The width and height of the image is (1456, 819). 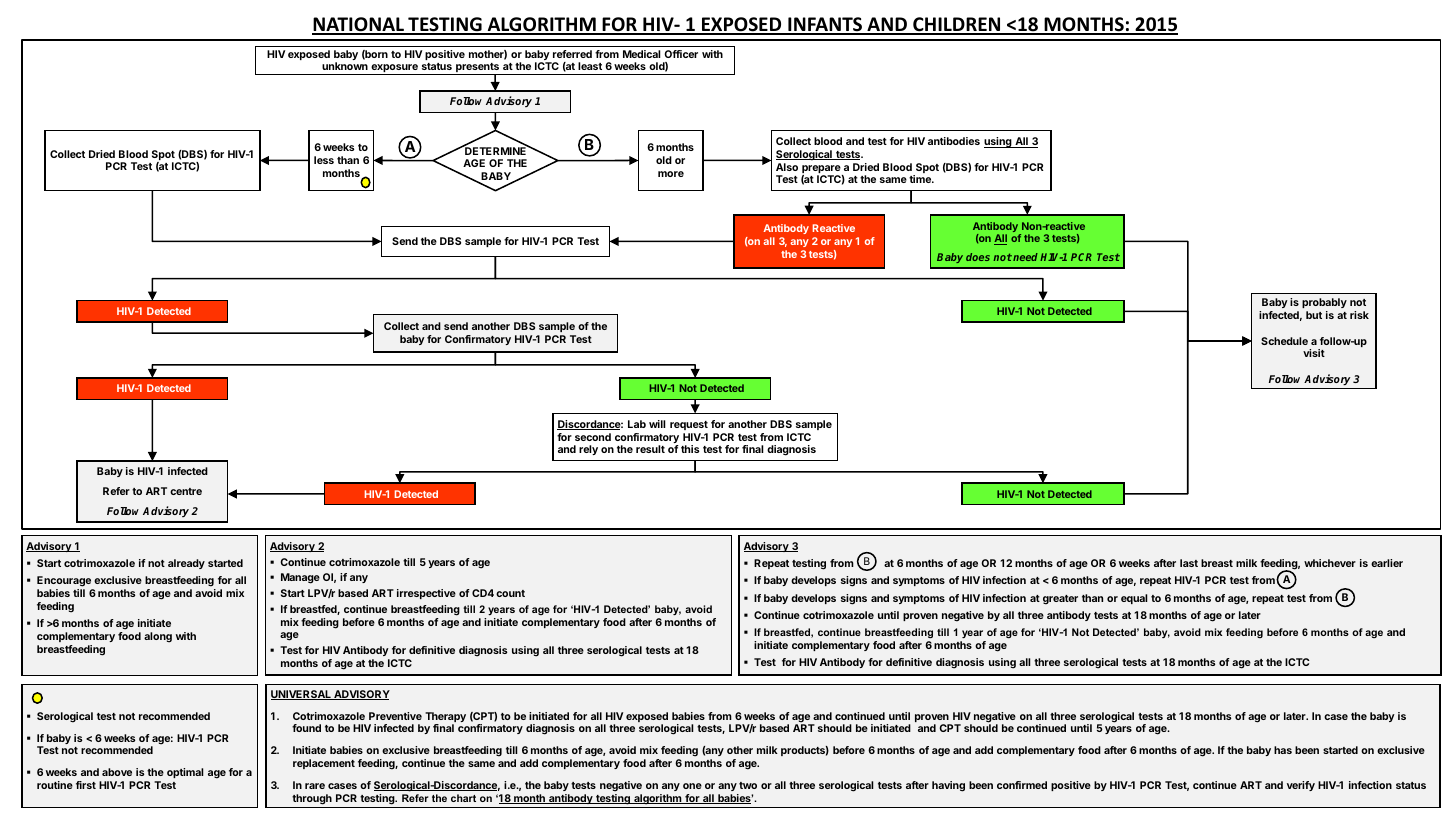 I want to click on last, so click(x=1189, y=563).
